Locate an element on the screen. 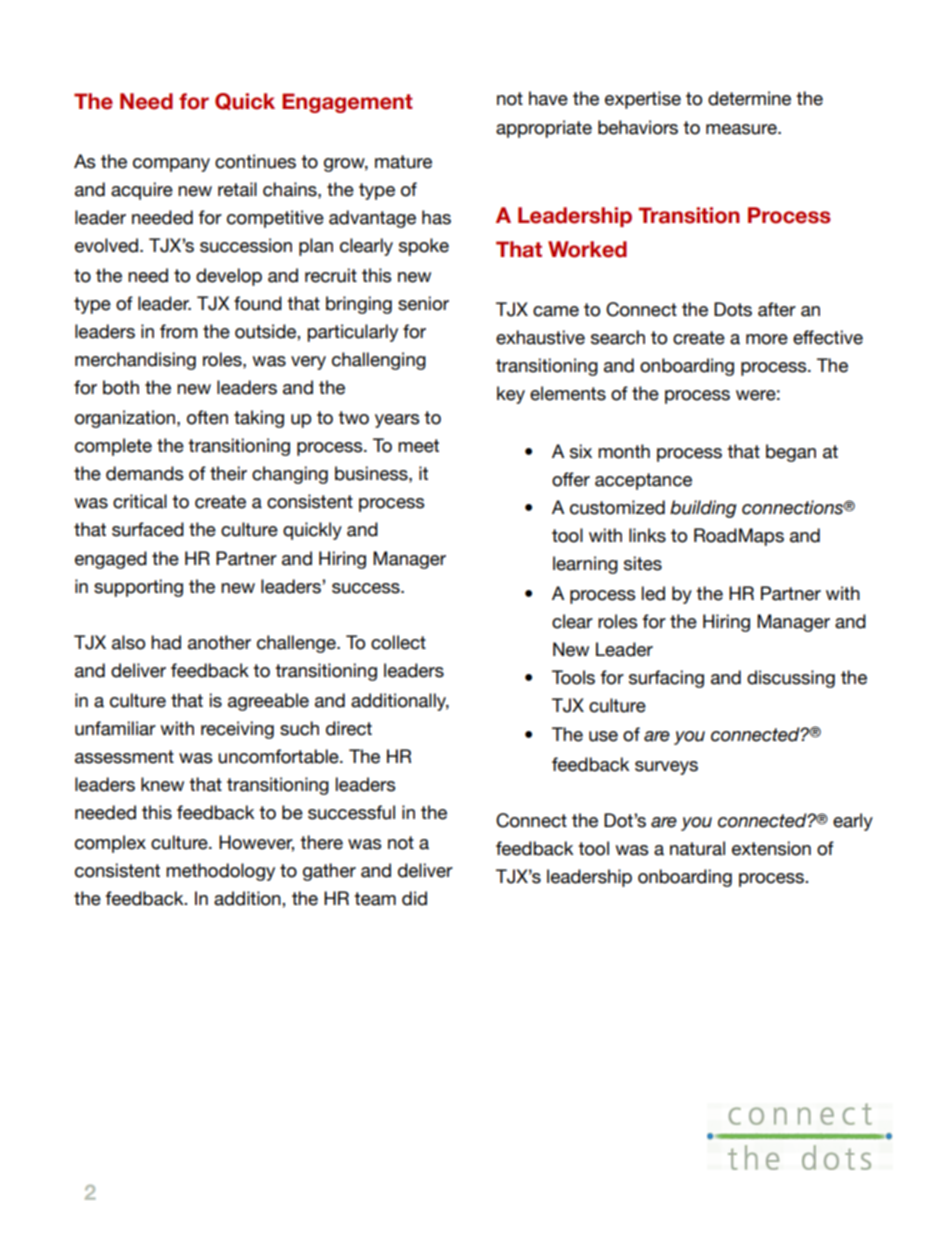 This screenshot has width=952, height=1233. meet is located at coordinates (418, 446).
